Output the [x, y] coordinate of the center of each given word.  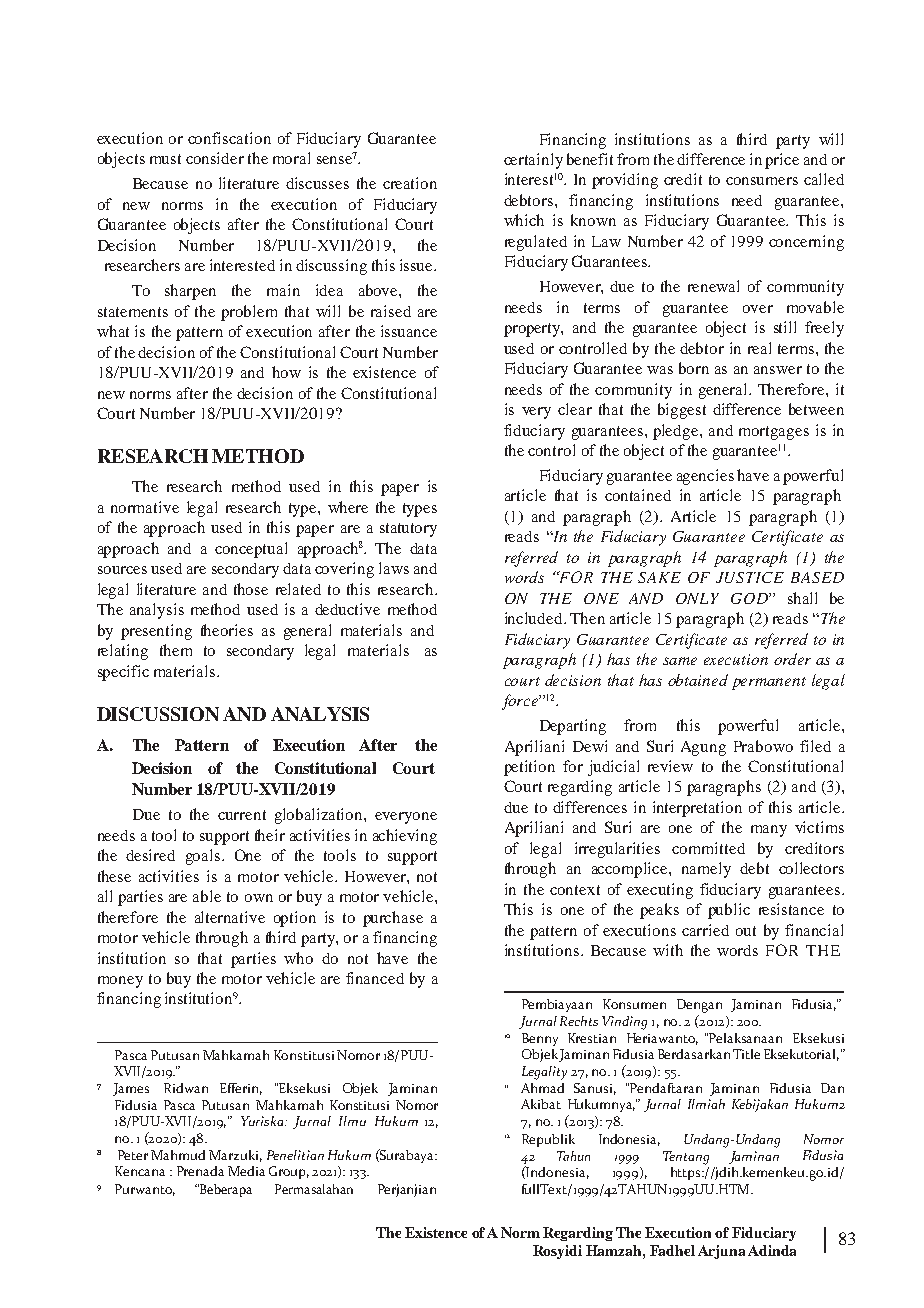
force [521, 702]
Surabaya [407, 1156]
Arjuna [721, 1252]
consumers [762, 181]
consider [215, 158]
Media [246, 1171]
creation [410, 183]
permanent [769, 683]
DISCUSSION [158, 714]
